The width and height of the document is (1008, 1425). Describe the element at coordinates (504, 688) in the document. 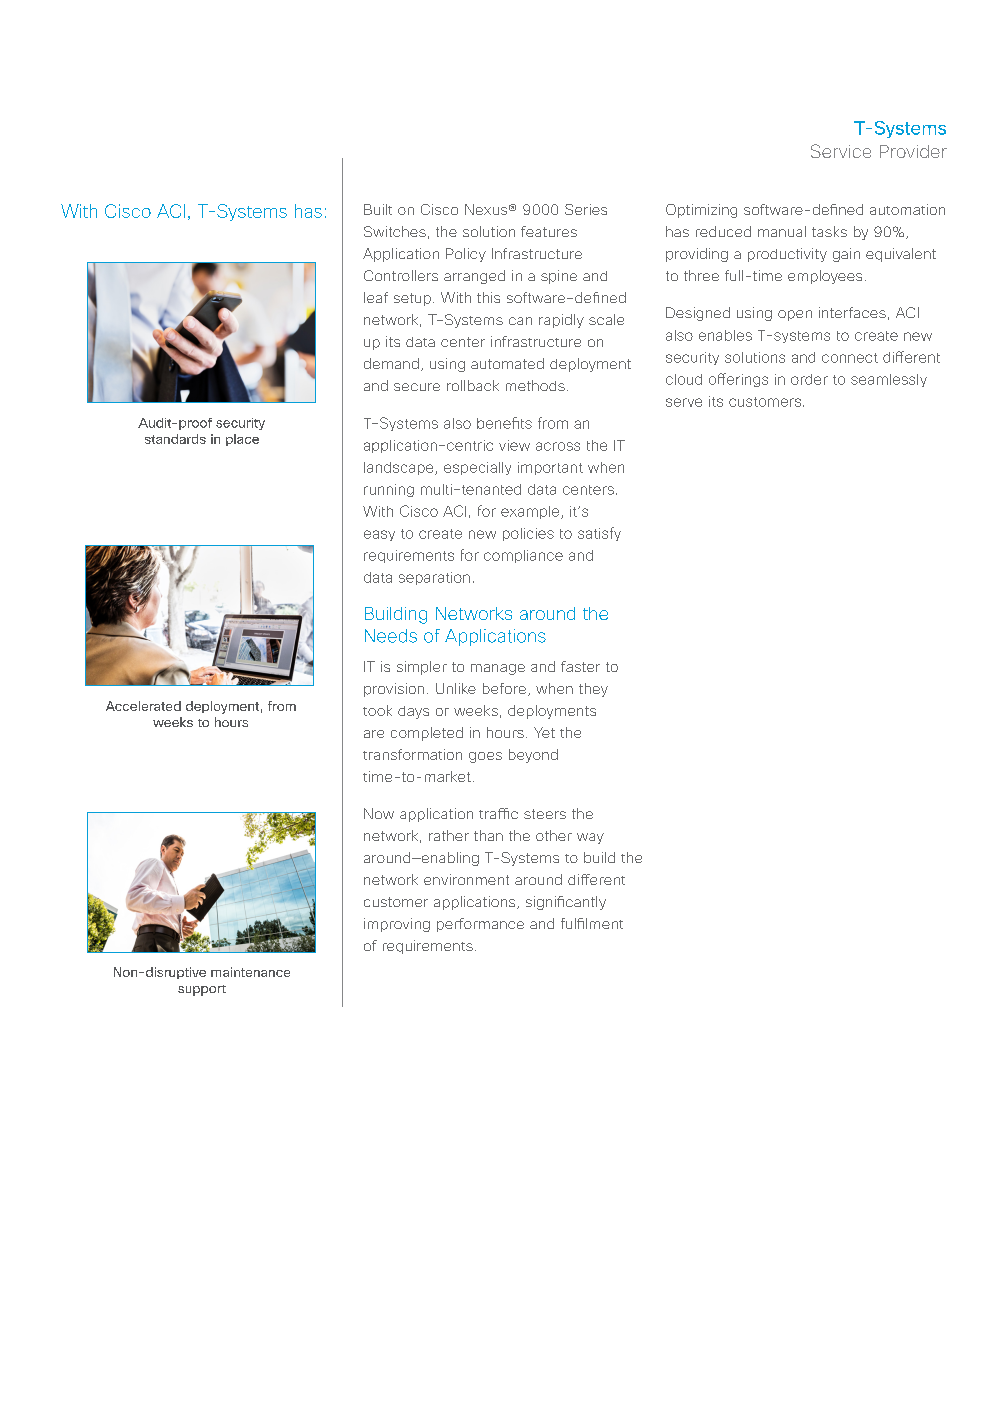

I see `before` at that location.
